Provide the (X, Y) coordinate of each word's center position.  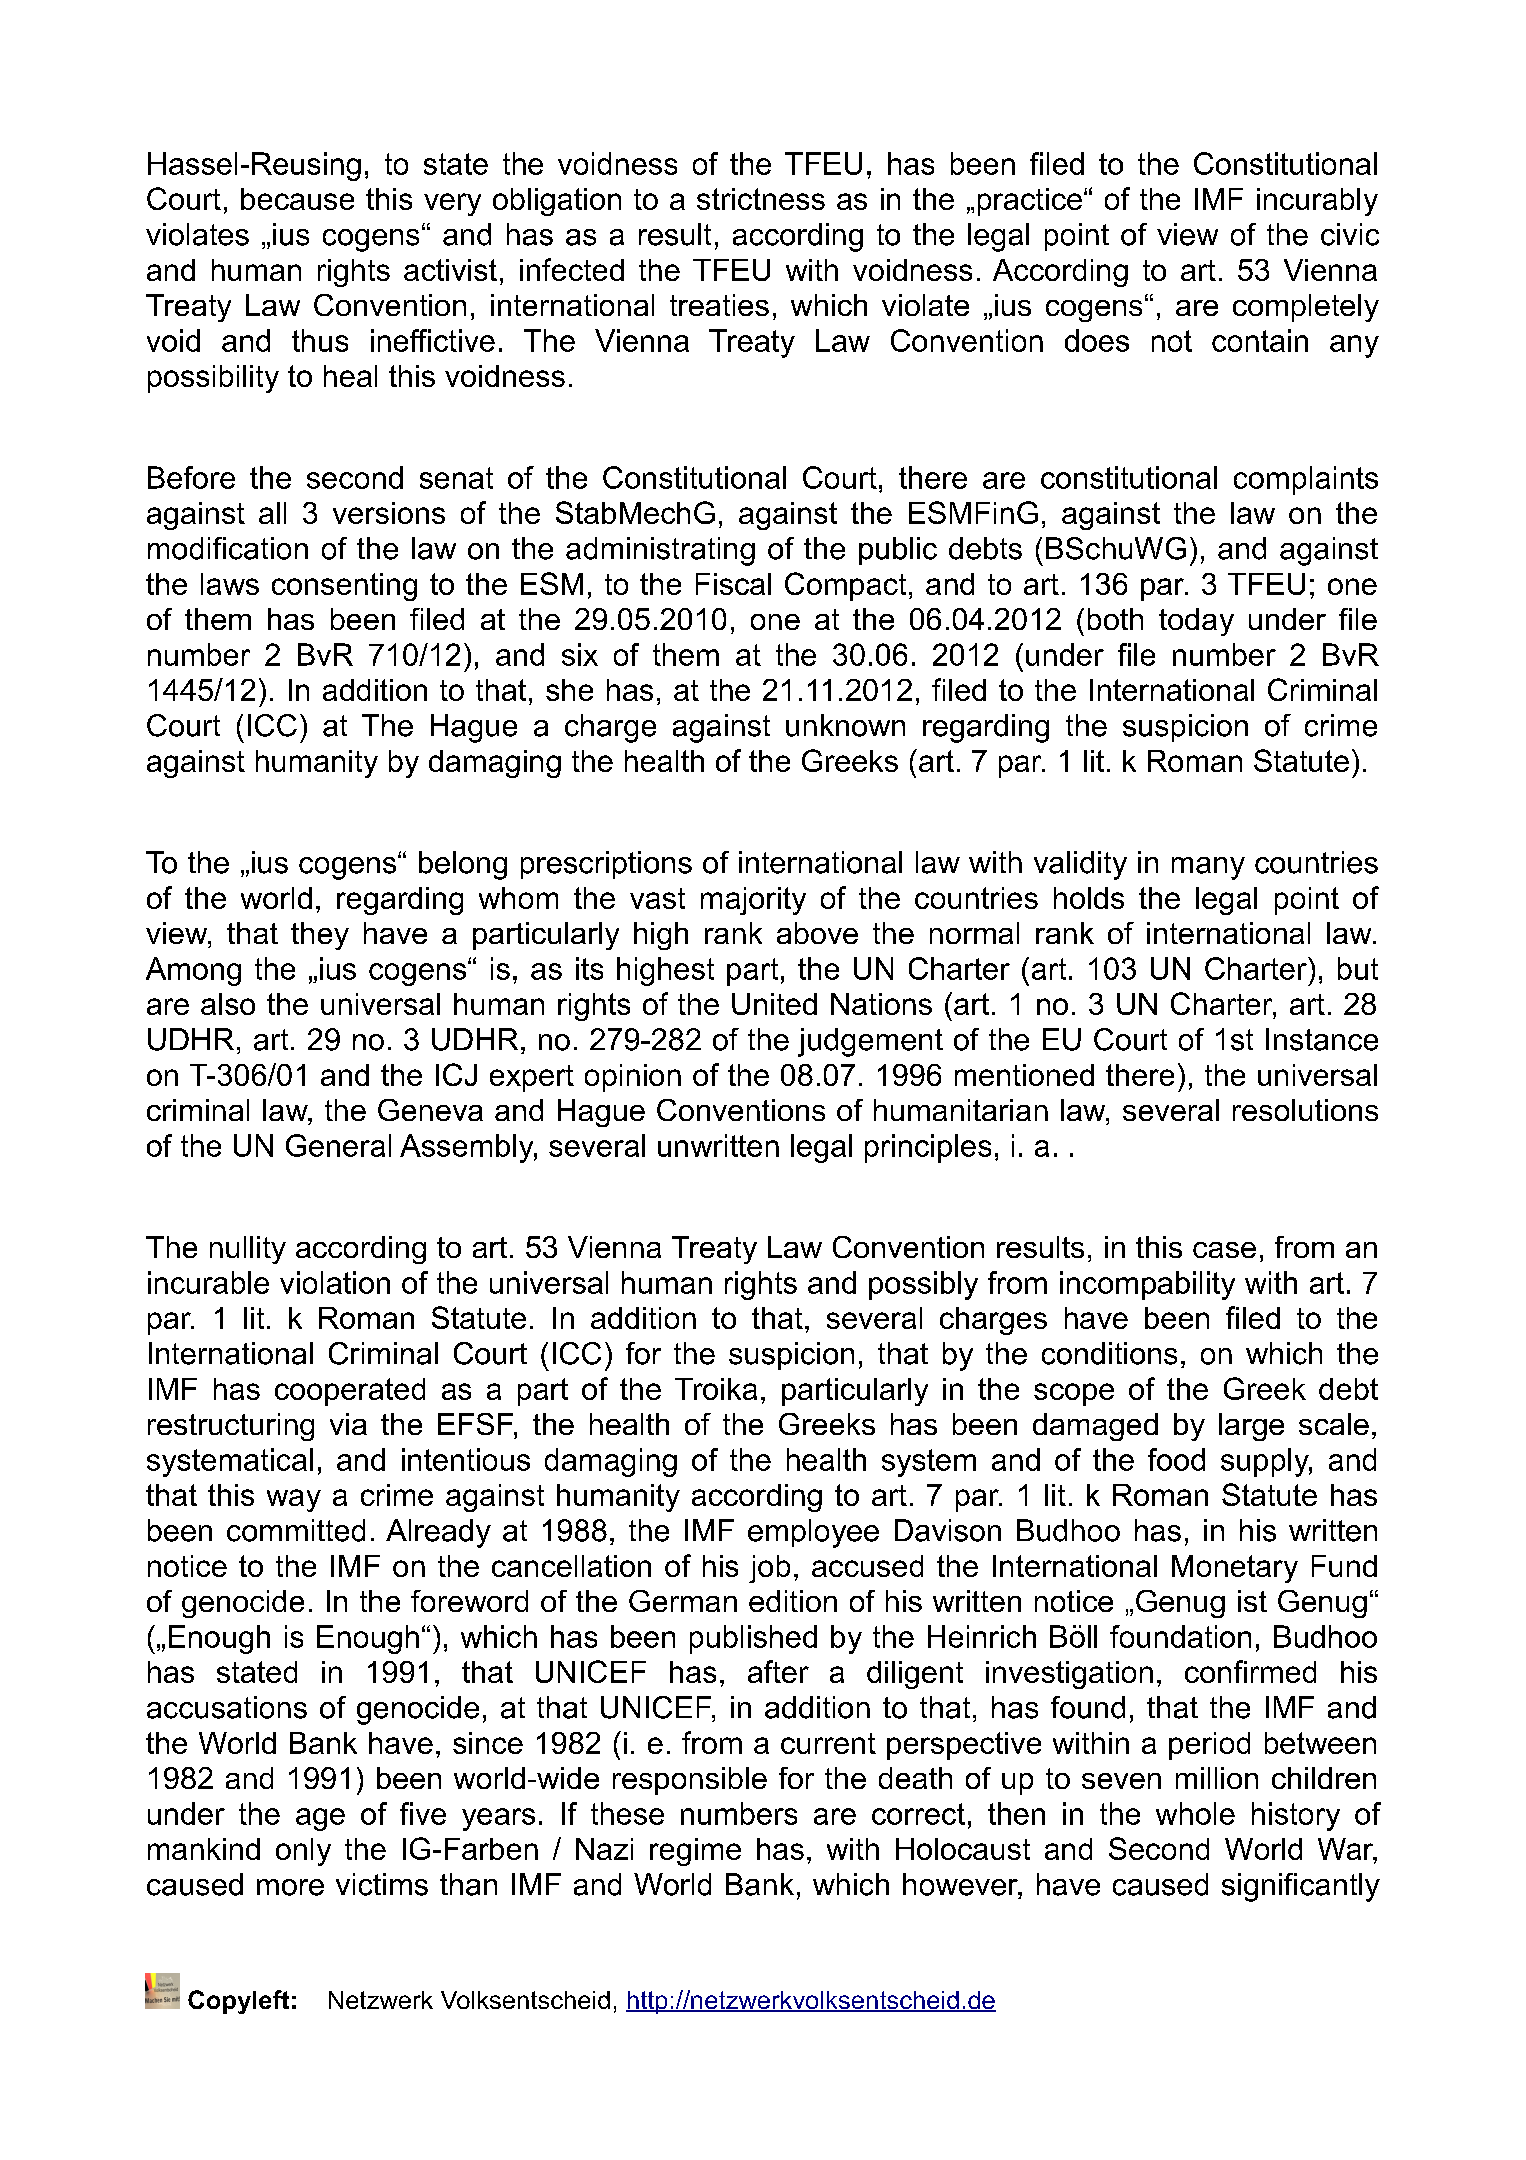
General (338, 1145)
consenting (344, 587)
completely (1306, 308)
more (290, 1887)
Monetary (1235, 1569)
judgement (870, 1042)
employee (813, 1533)
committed (296, 1530)
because (297, 199)
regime (695, 1852)
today (1196, 622)
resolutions (1305, 1110)
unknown (845, 725)
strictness (761, 199)
